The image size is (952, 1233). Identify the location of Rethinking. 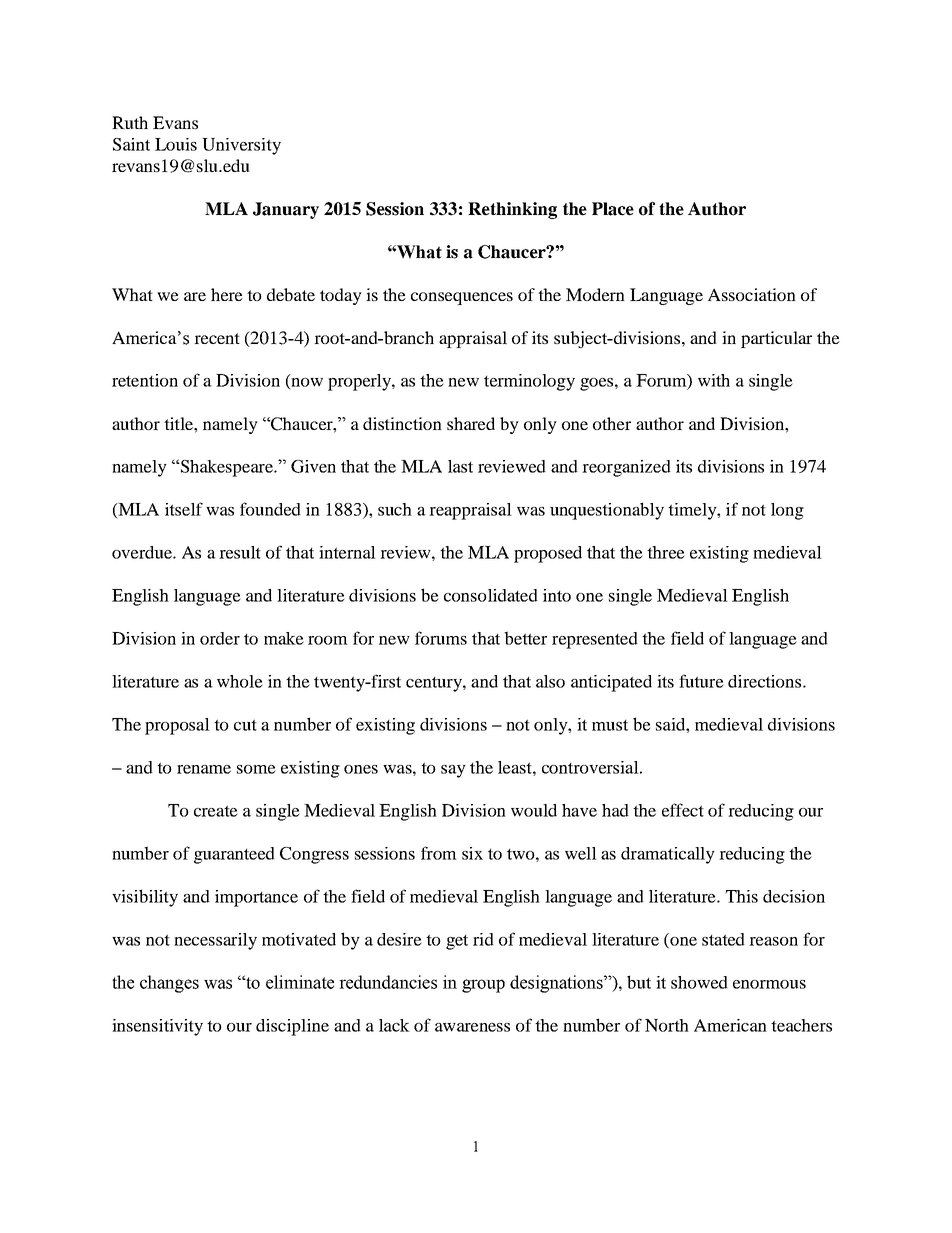
(512, 210).
